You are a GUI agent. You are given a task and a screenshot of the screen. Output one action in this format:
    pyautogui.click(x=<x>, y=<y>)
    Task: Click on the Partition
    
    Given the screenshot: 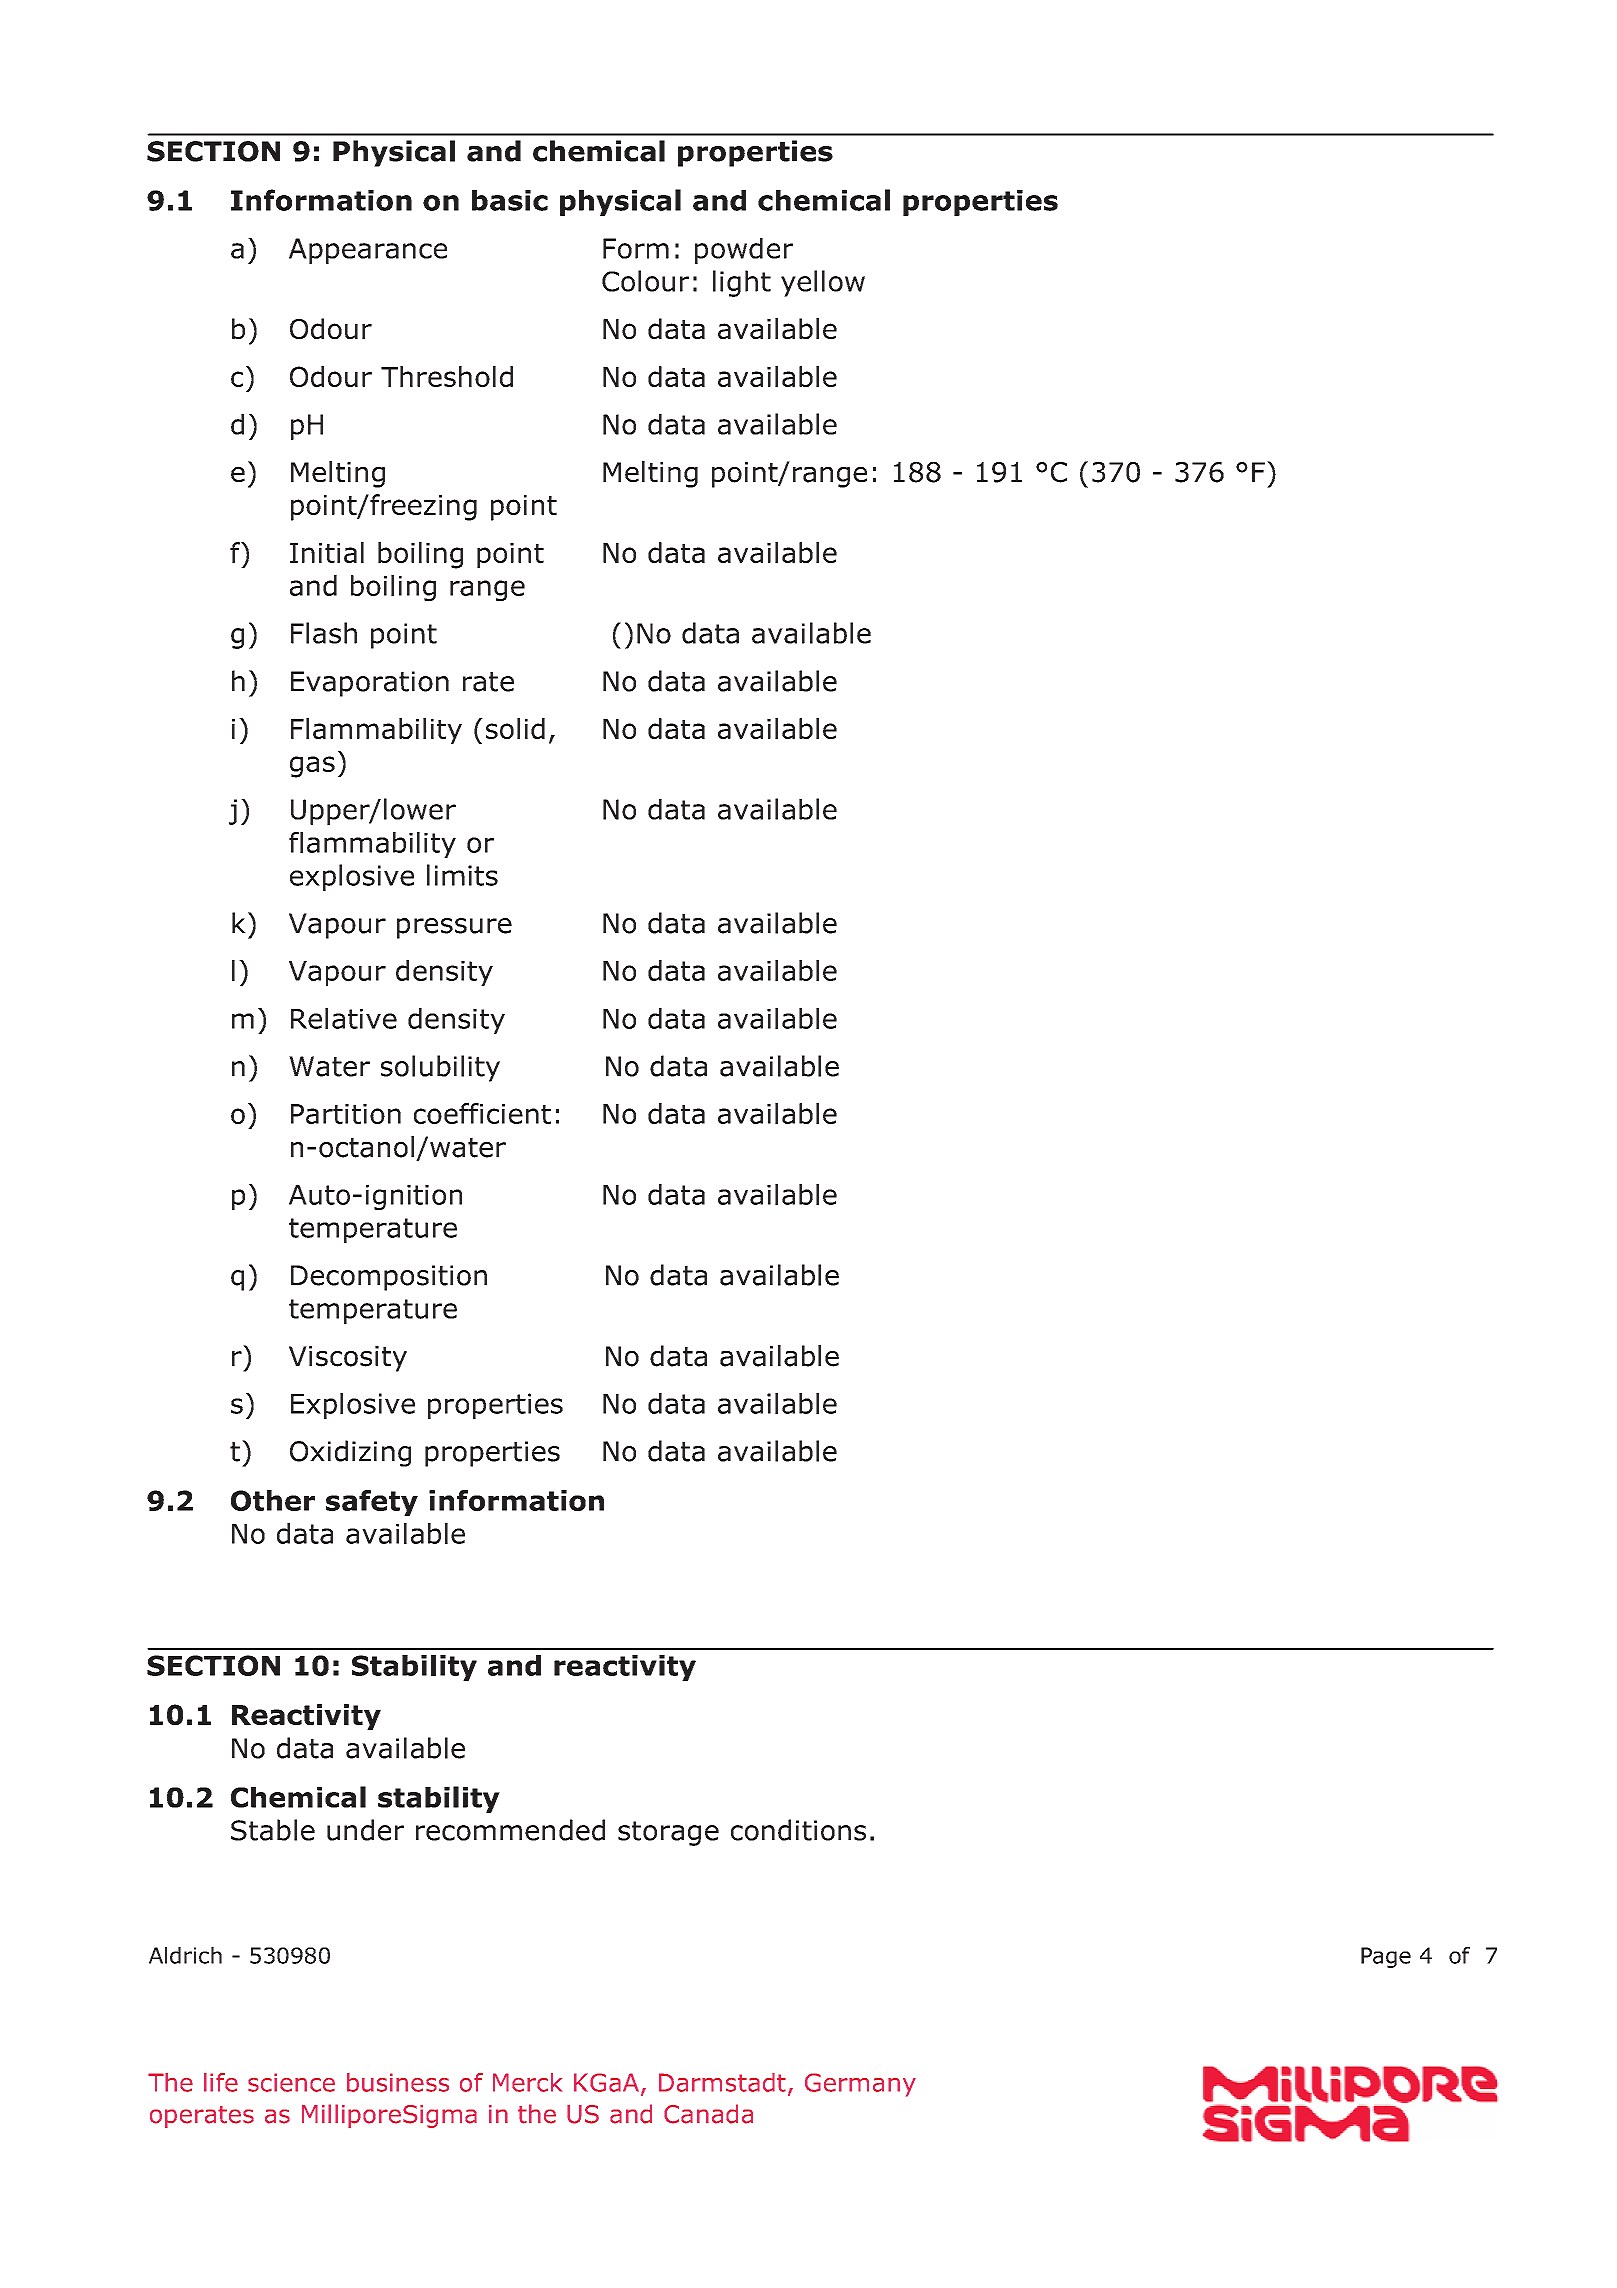 What is the action you would take?
    pyautogui.click(x=346, y=1114)
